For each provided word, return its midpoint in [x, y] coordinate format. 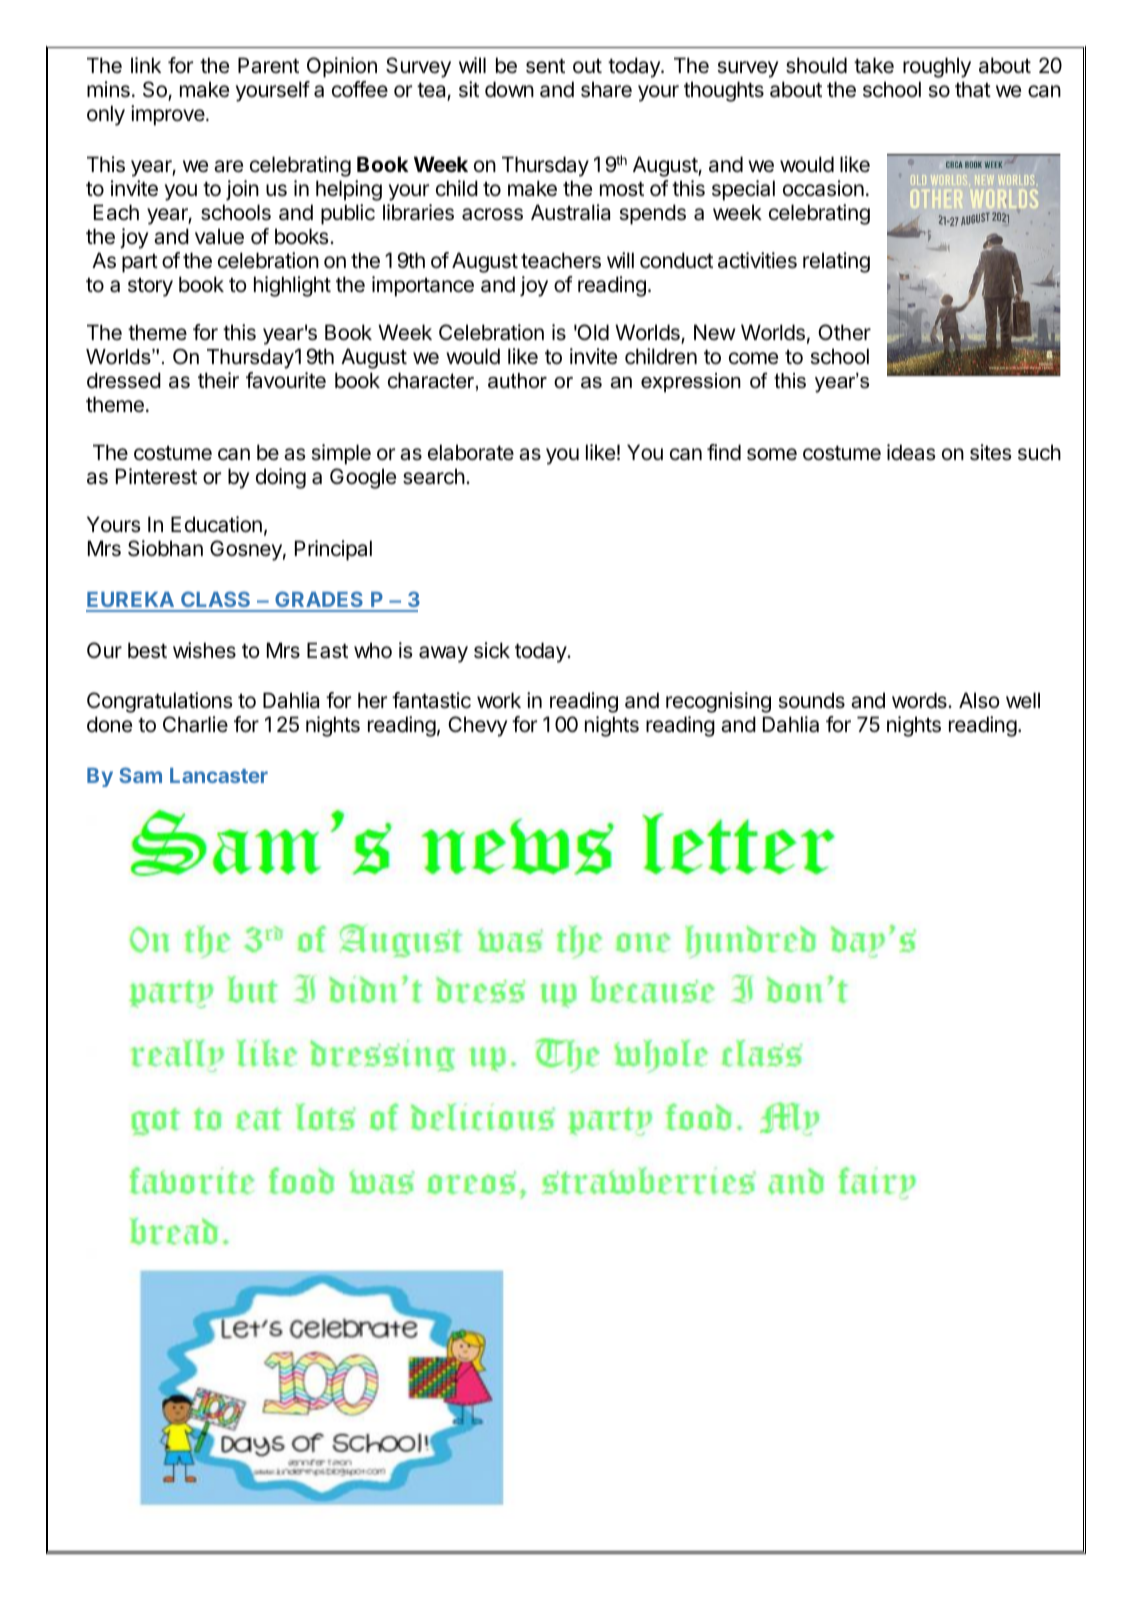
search [434, 476]
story [150, 287]
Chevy [477, 726]
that [973, 89]
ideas [911, 452]
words [920, 700]
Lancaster [219, 775]
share [606, 89]
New [714, 332]
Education [216, 524]
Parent [268, 65]
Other [844, 332]
